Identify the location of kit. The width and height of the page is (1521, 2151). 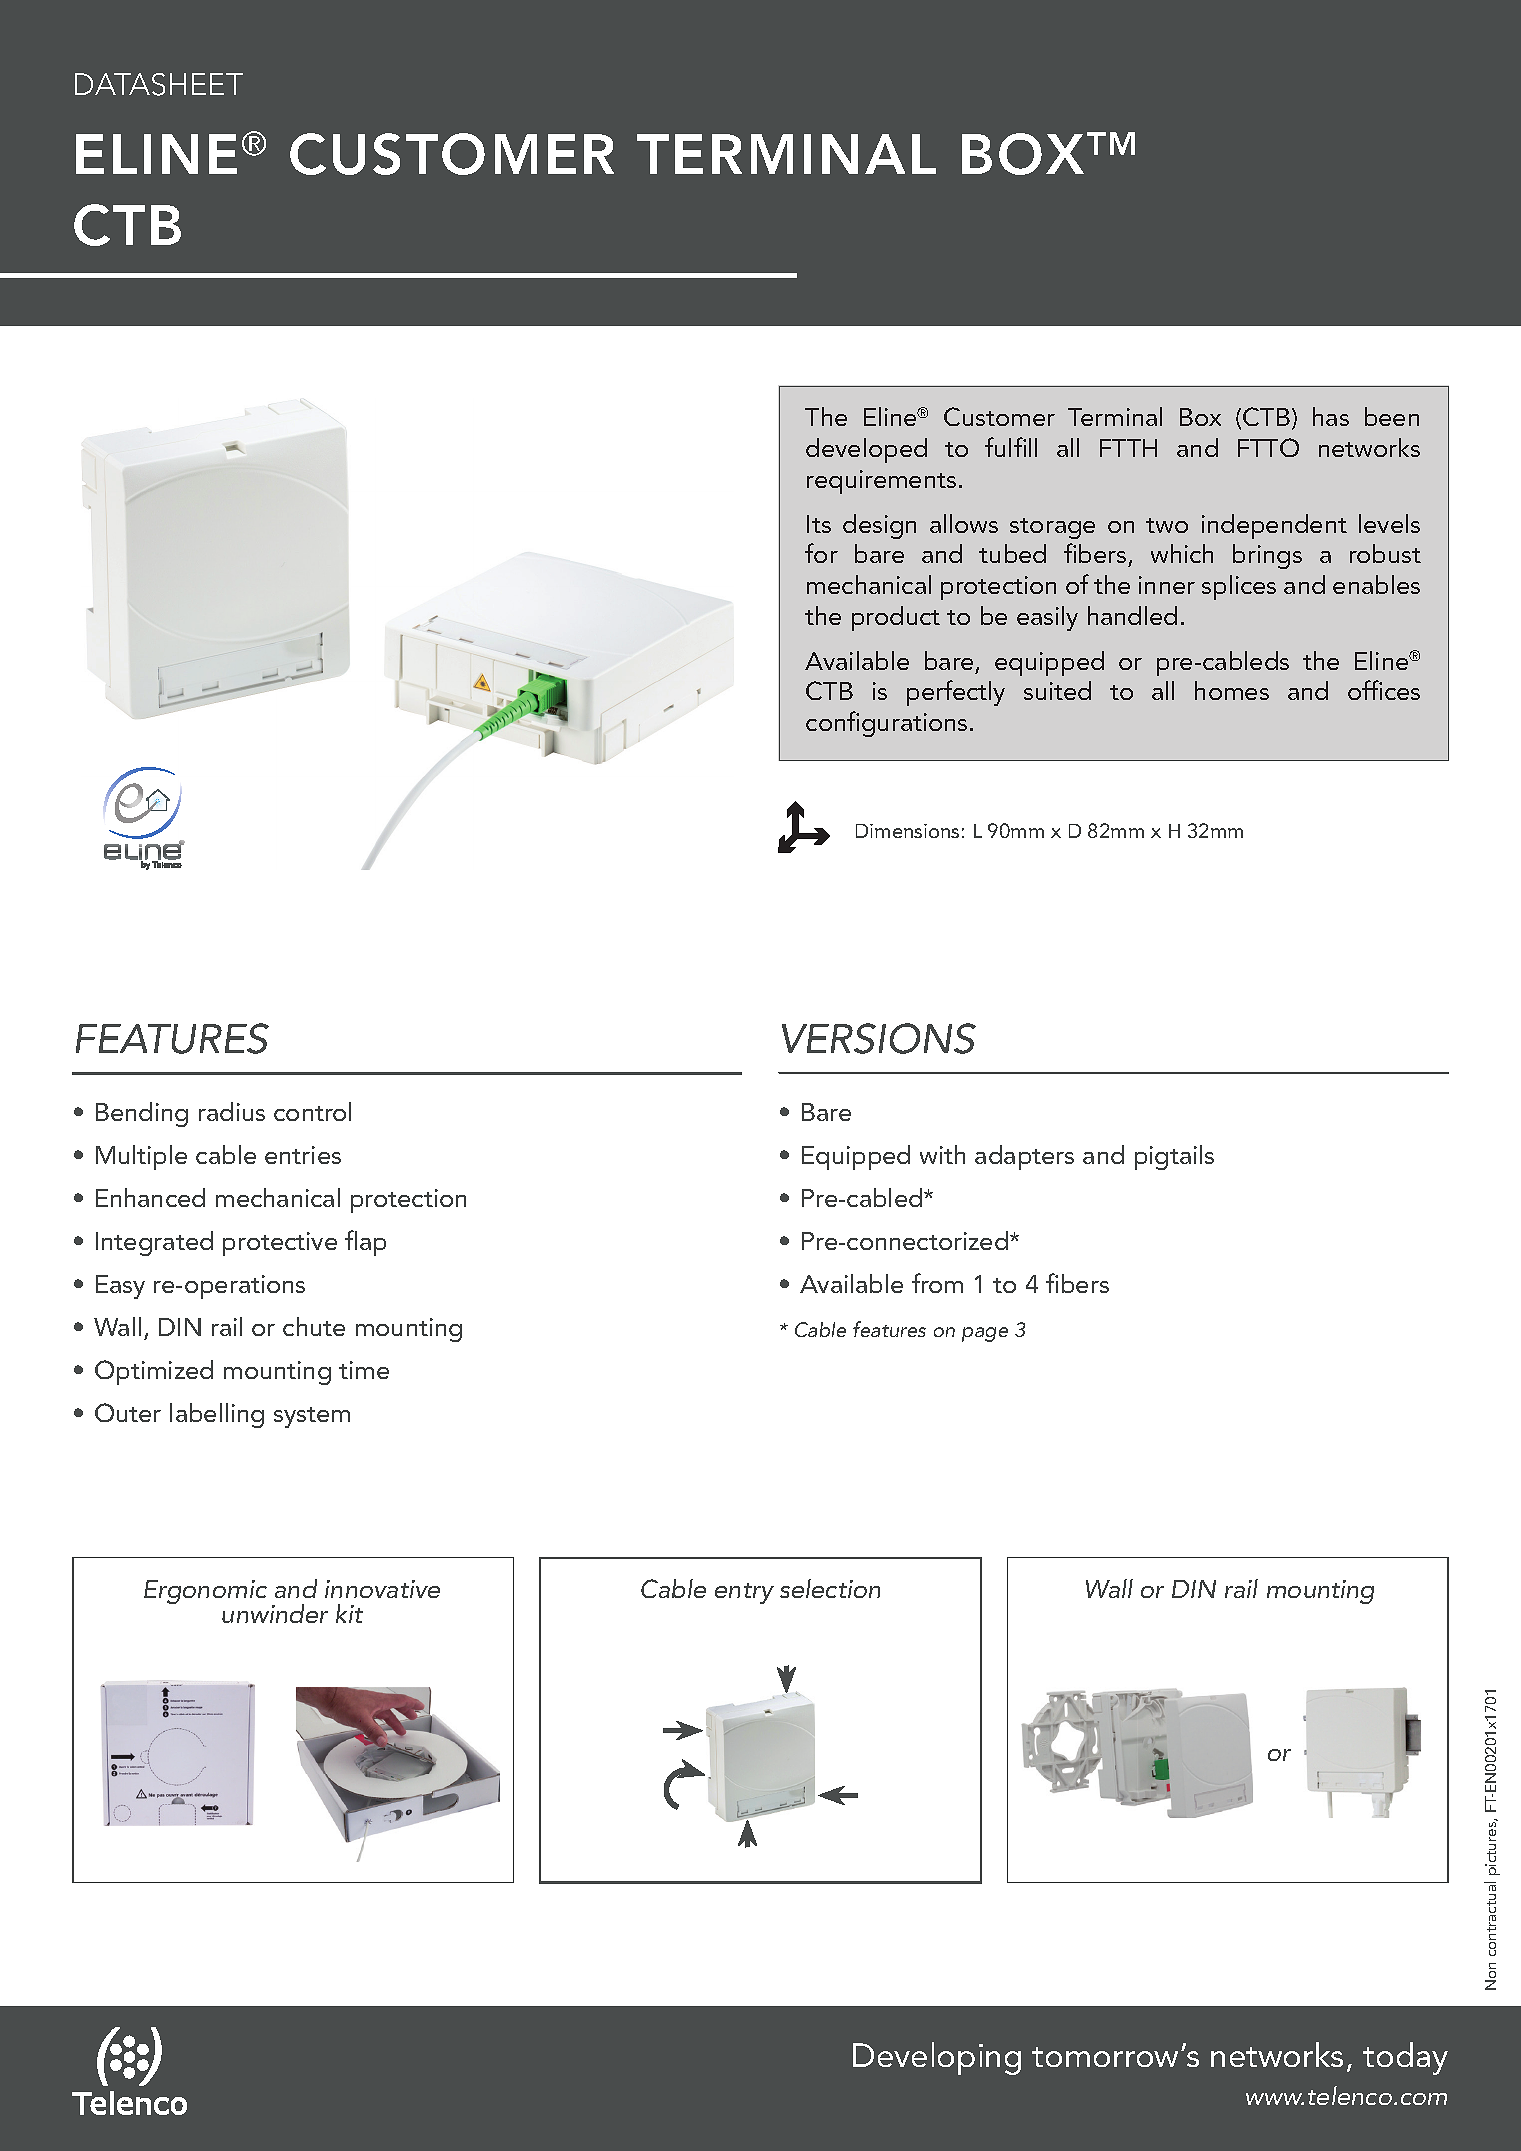
(349, 1613).
